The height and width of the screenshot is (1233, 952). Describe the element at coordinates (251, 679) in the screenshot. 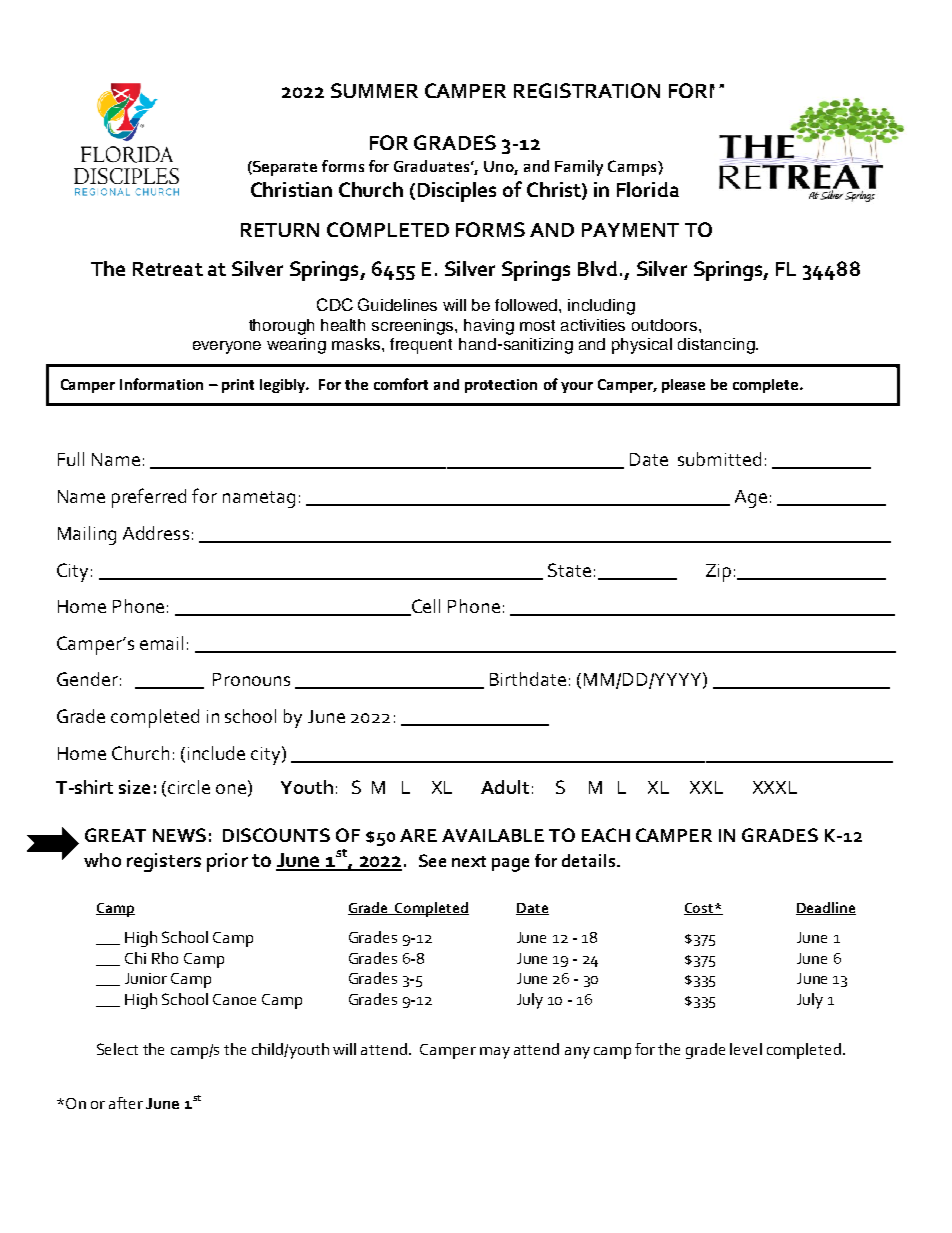

I see `Pronouns` at that location.
